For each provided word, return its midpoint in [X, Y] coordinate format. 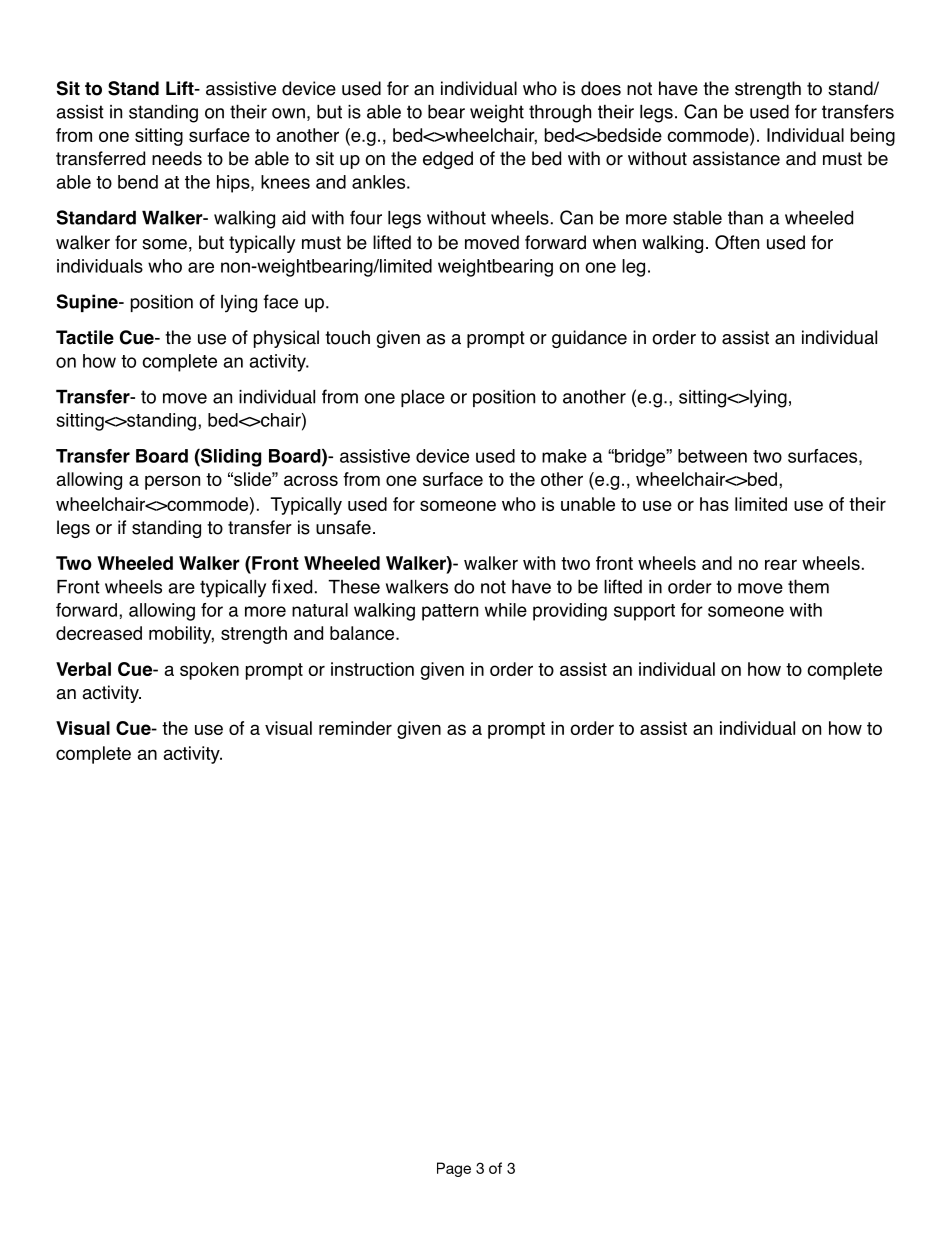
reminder [355, 728]
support [644, 612]
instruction [372, 669]
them [808, 586]
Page [454, 1169]
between [712, 456]
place [423, 398]
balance [363, 633]
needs [177, 158]
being [873, 137]
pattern [450, 612]
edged [448, 160]
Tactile [85, 337]
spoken [209, 671]
